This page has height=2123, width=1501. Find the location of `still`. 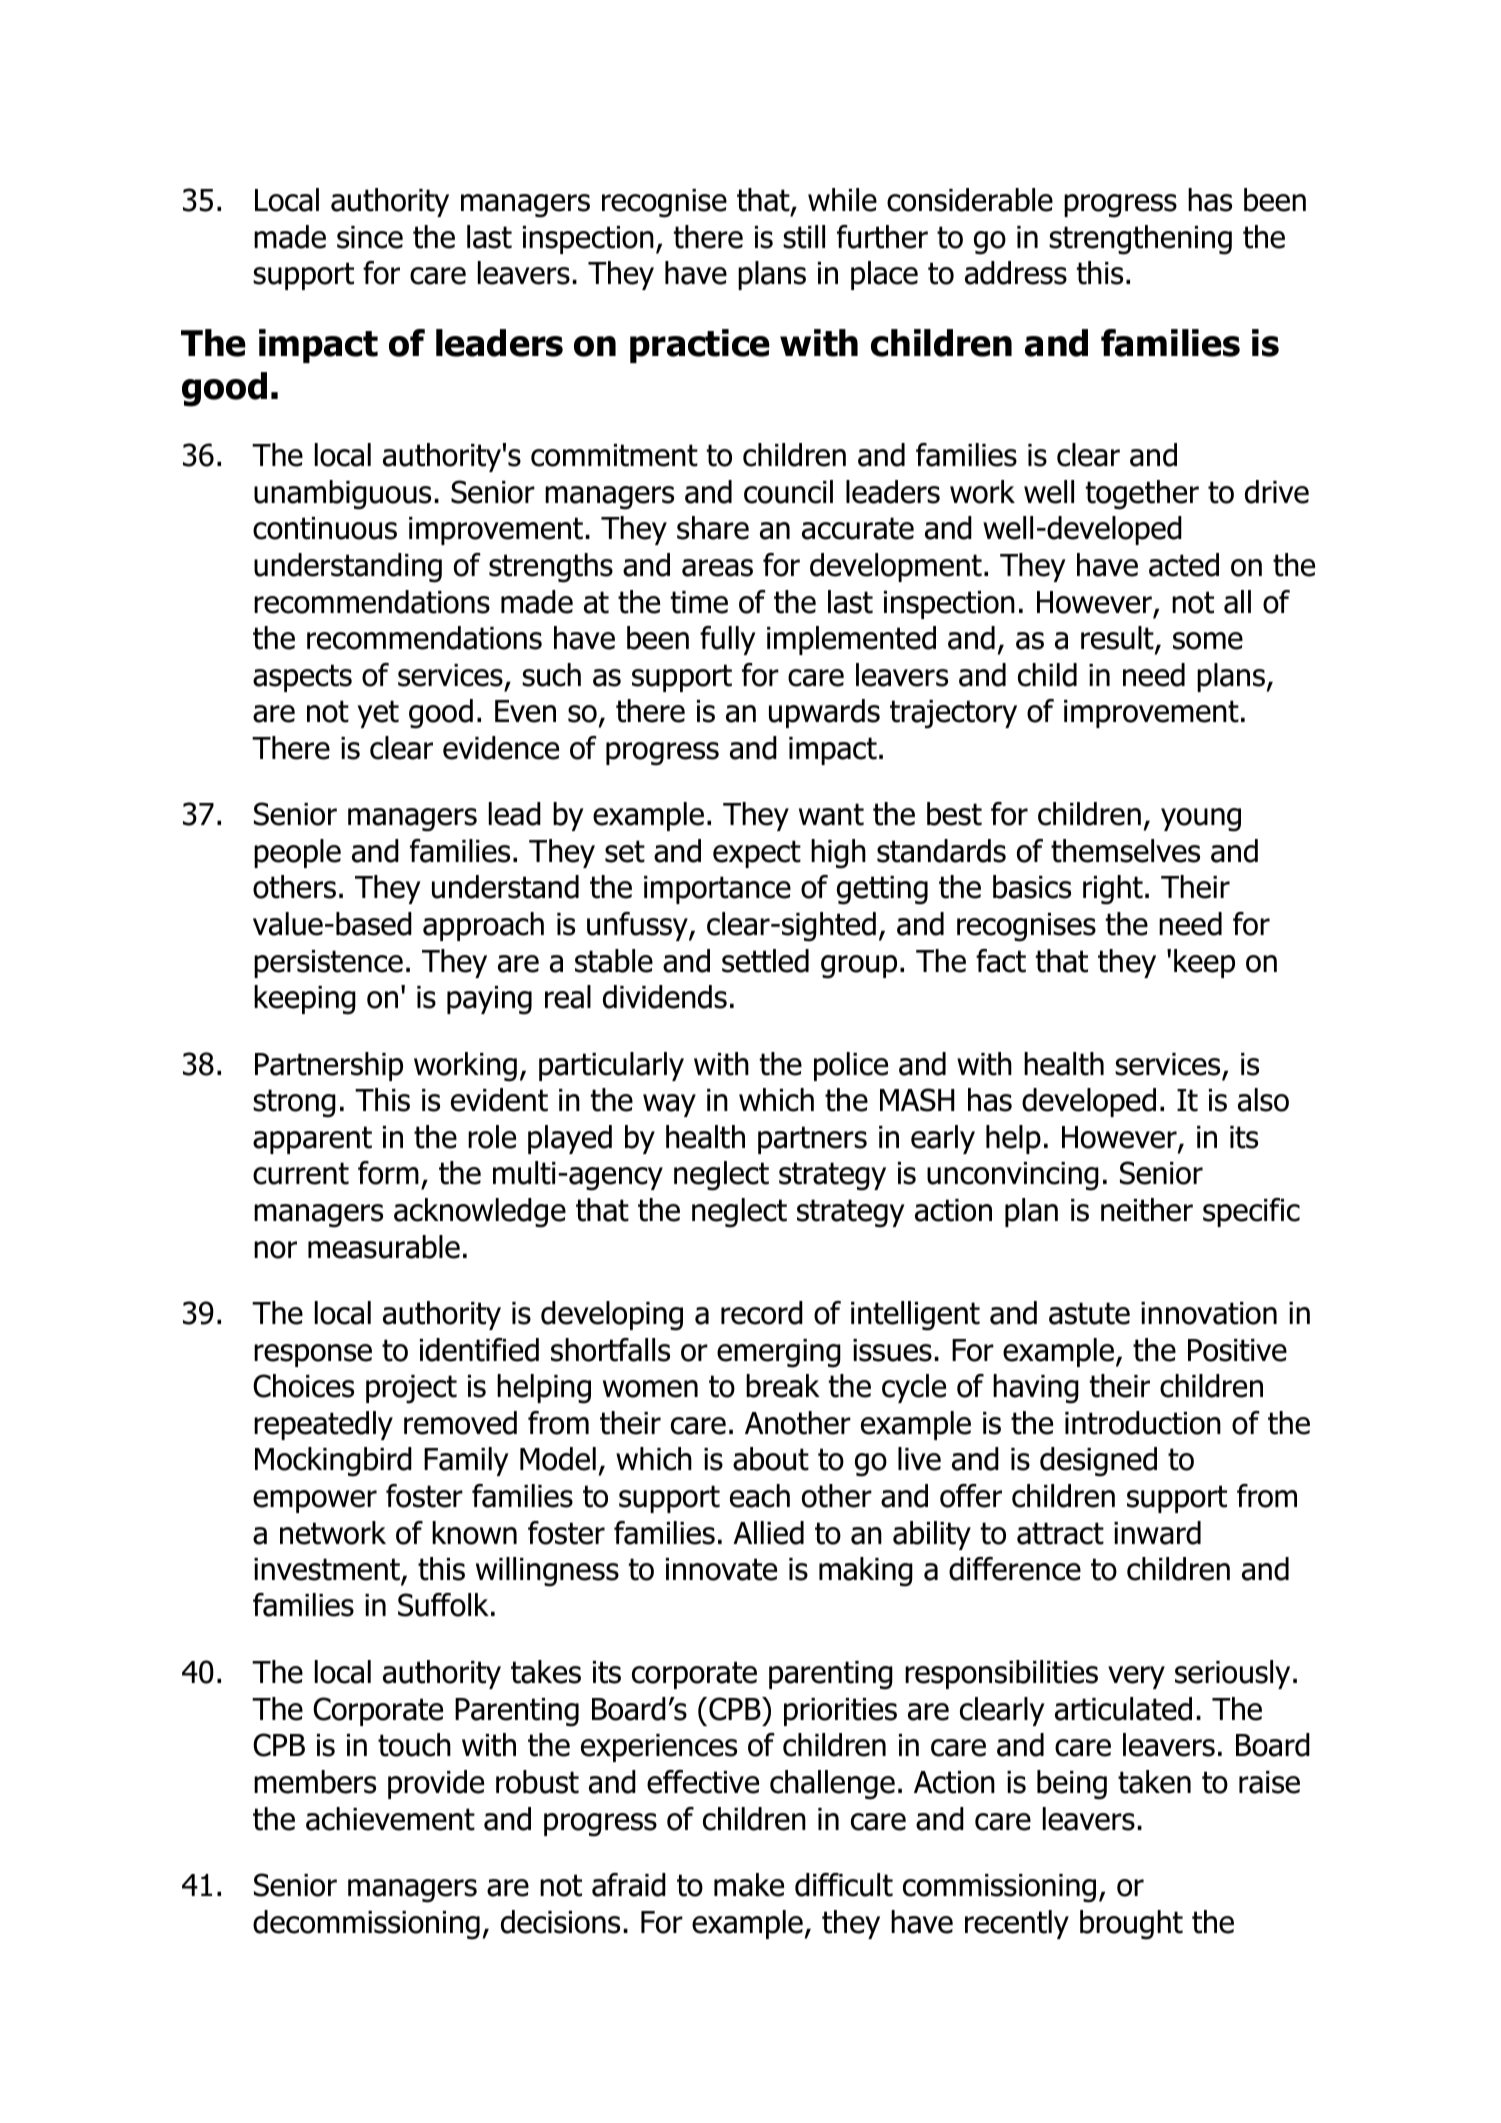

still is located at coordinates (804, 237).
